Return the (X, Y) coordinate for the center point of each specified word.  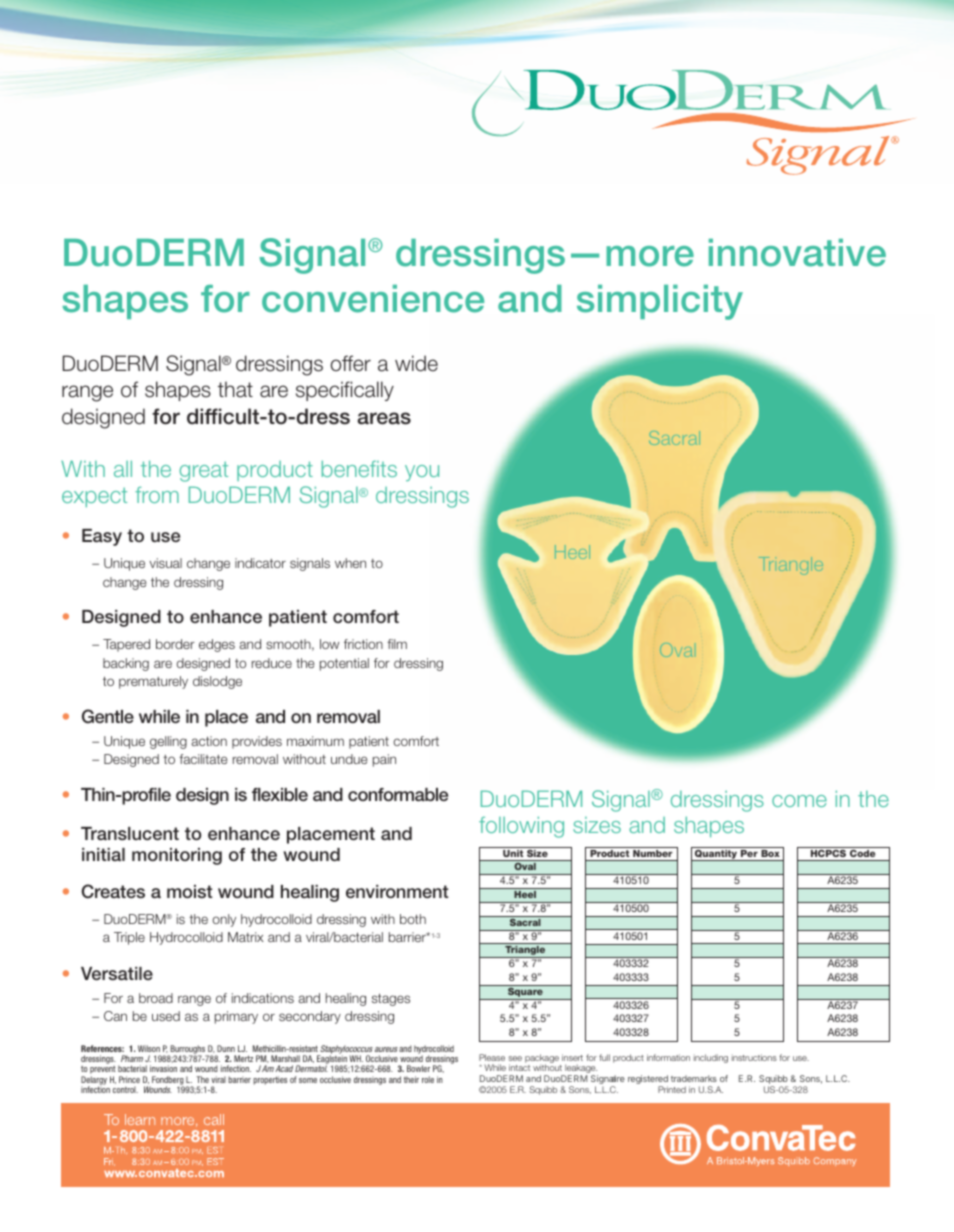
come (799, 801)
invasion (163, 1068)
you (422, 473)
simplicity (660, 302)
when (350, 563)
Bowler (418, 1068)
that (235, 389)
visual (165, 563)
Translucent (130, 834)
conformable (398, 794)
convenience (373, 299)
